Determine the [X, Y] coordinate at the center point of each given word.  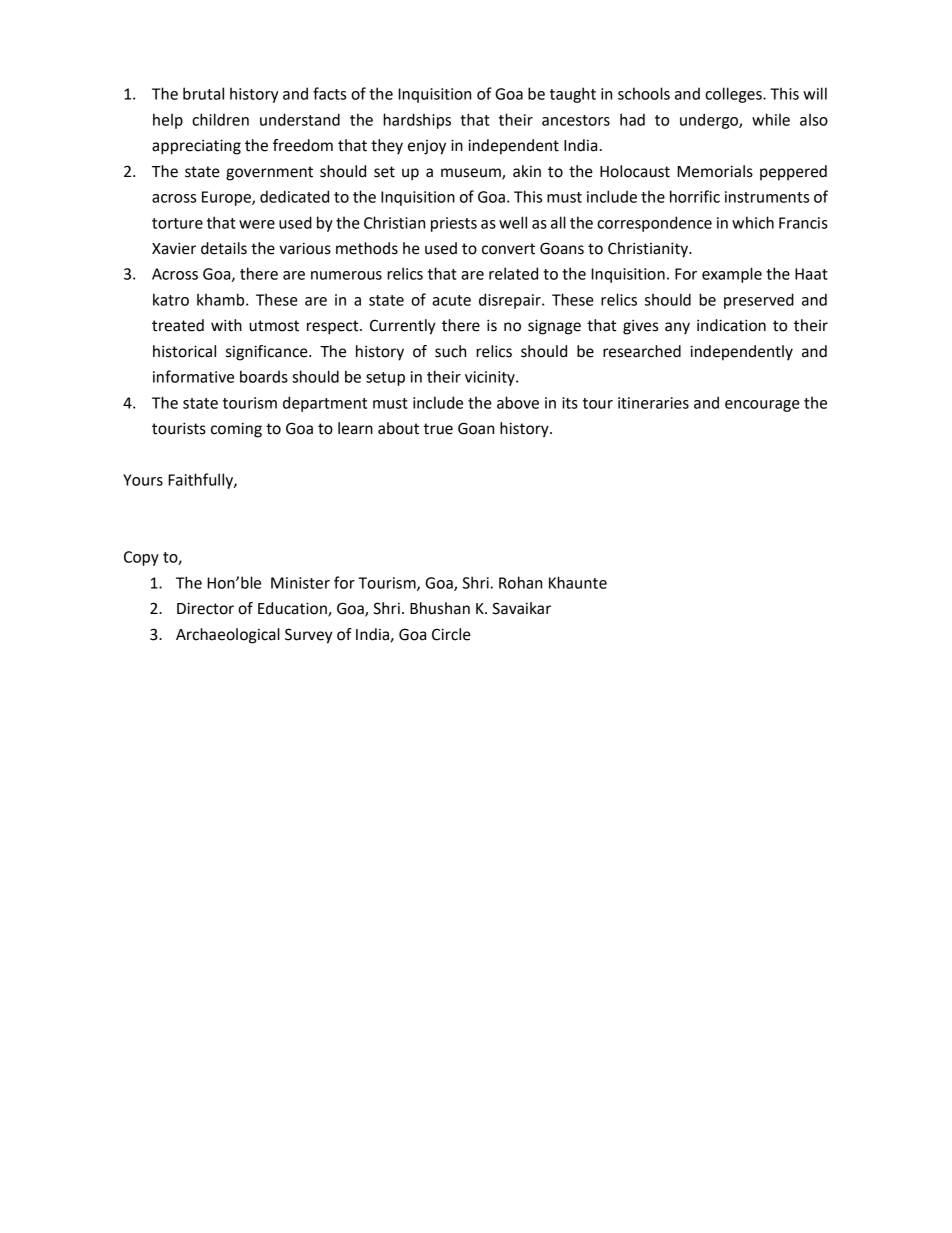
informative [193, 376]
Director [205, 608]
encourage [762, 406]
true [438, 429]
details [224, 248]
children [220, 119]
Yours [143, 480]
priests [454, 224]
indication [731, 325]
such [450, 351]
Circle [451, 634]
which [753, 222]
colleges [734, 95]
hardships [417, 121]
